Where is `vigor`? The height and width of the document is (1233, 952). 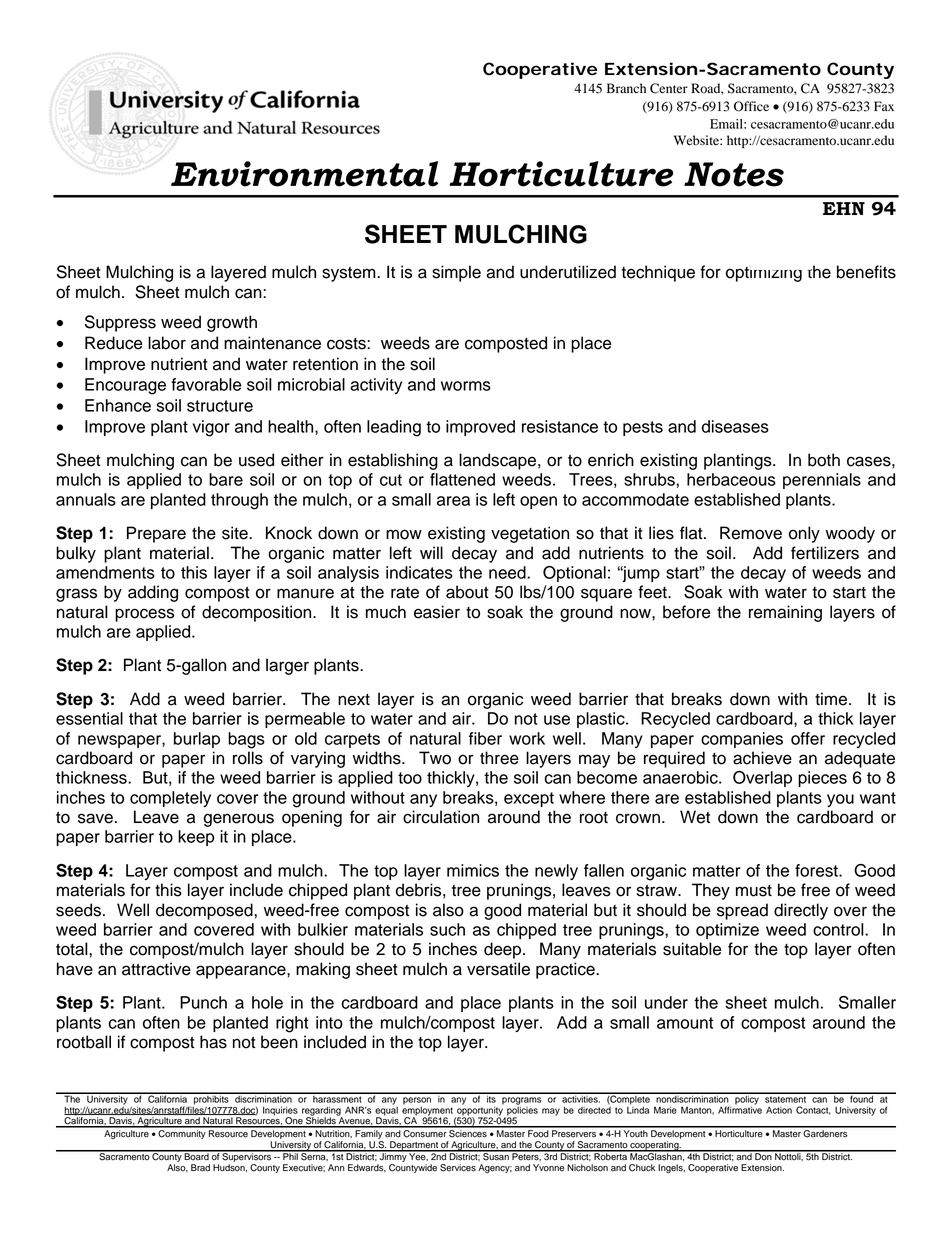
vigor is located at coordinates (211, 428).
